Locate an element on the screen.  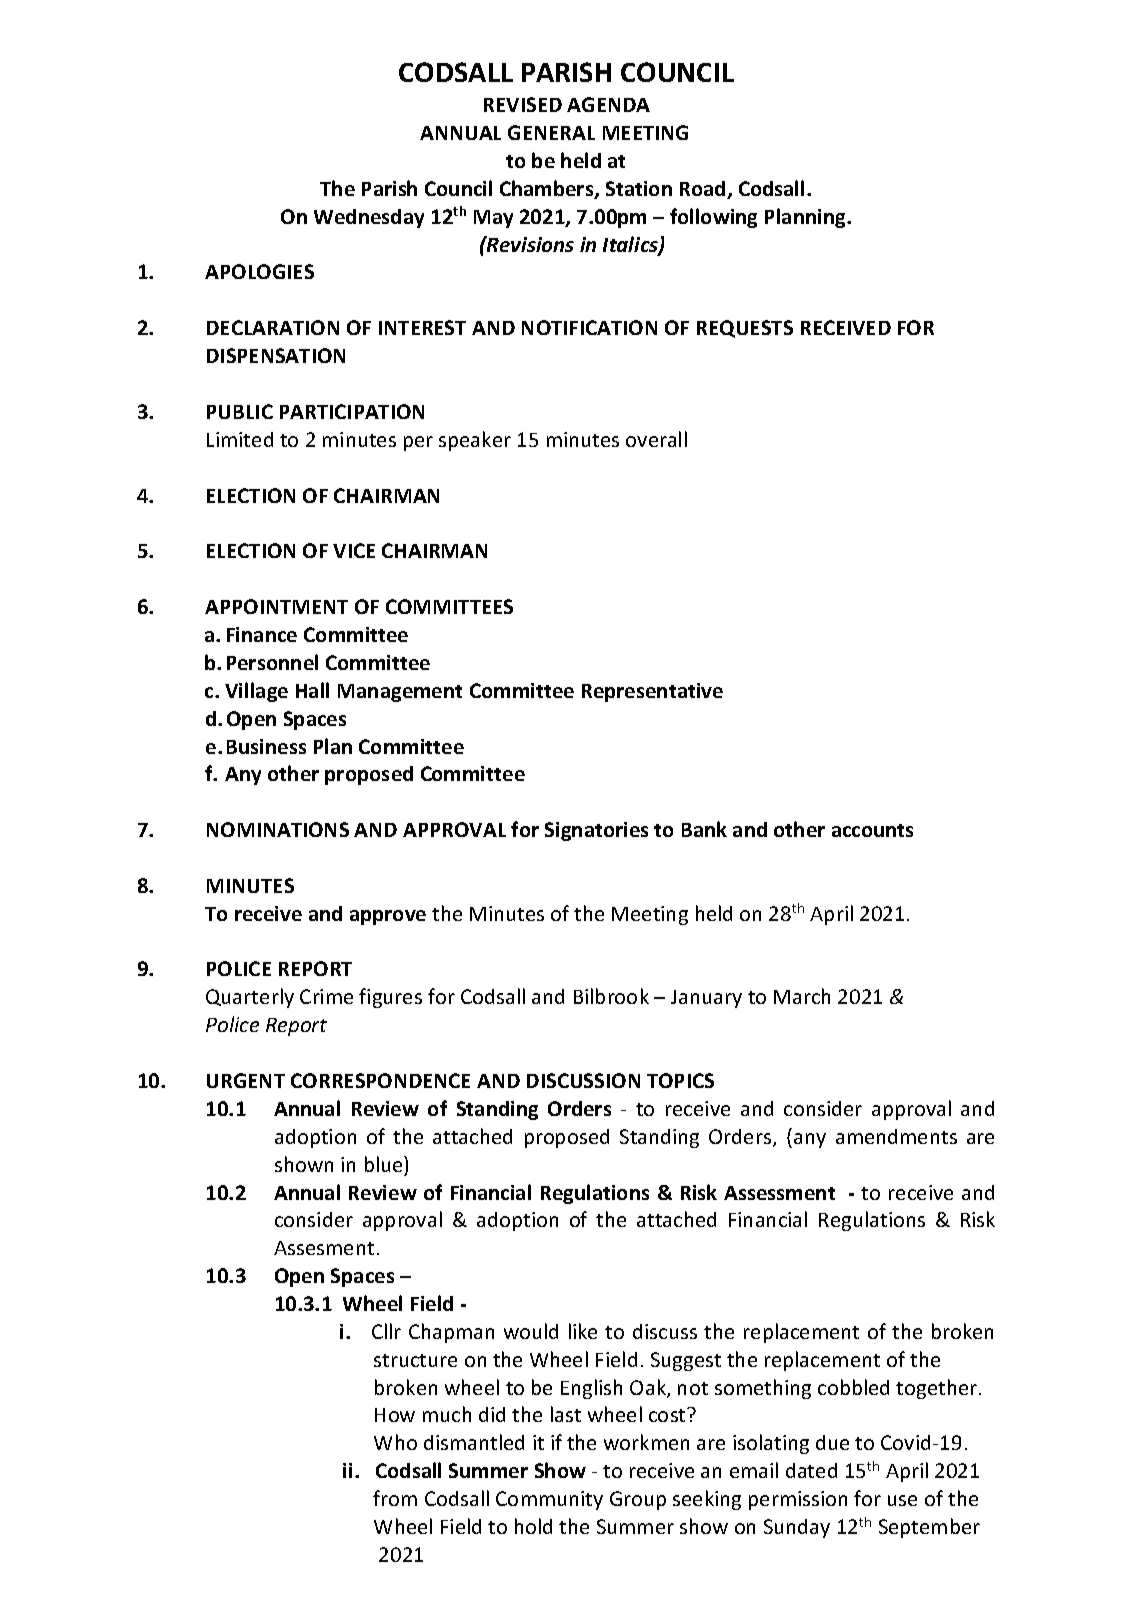
blue is located at coordinates (385, 1164).
